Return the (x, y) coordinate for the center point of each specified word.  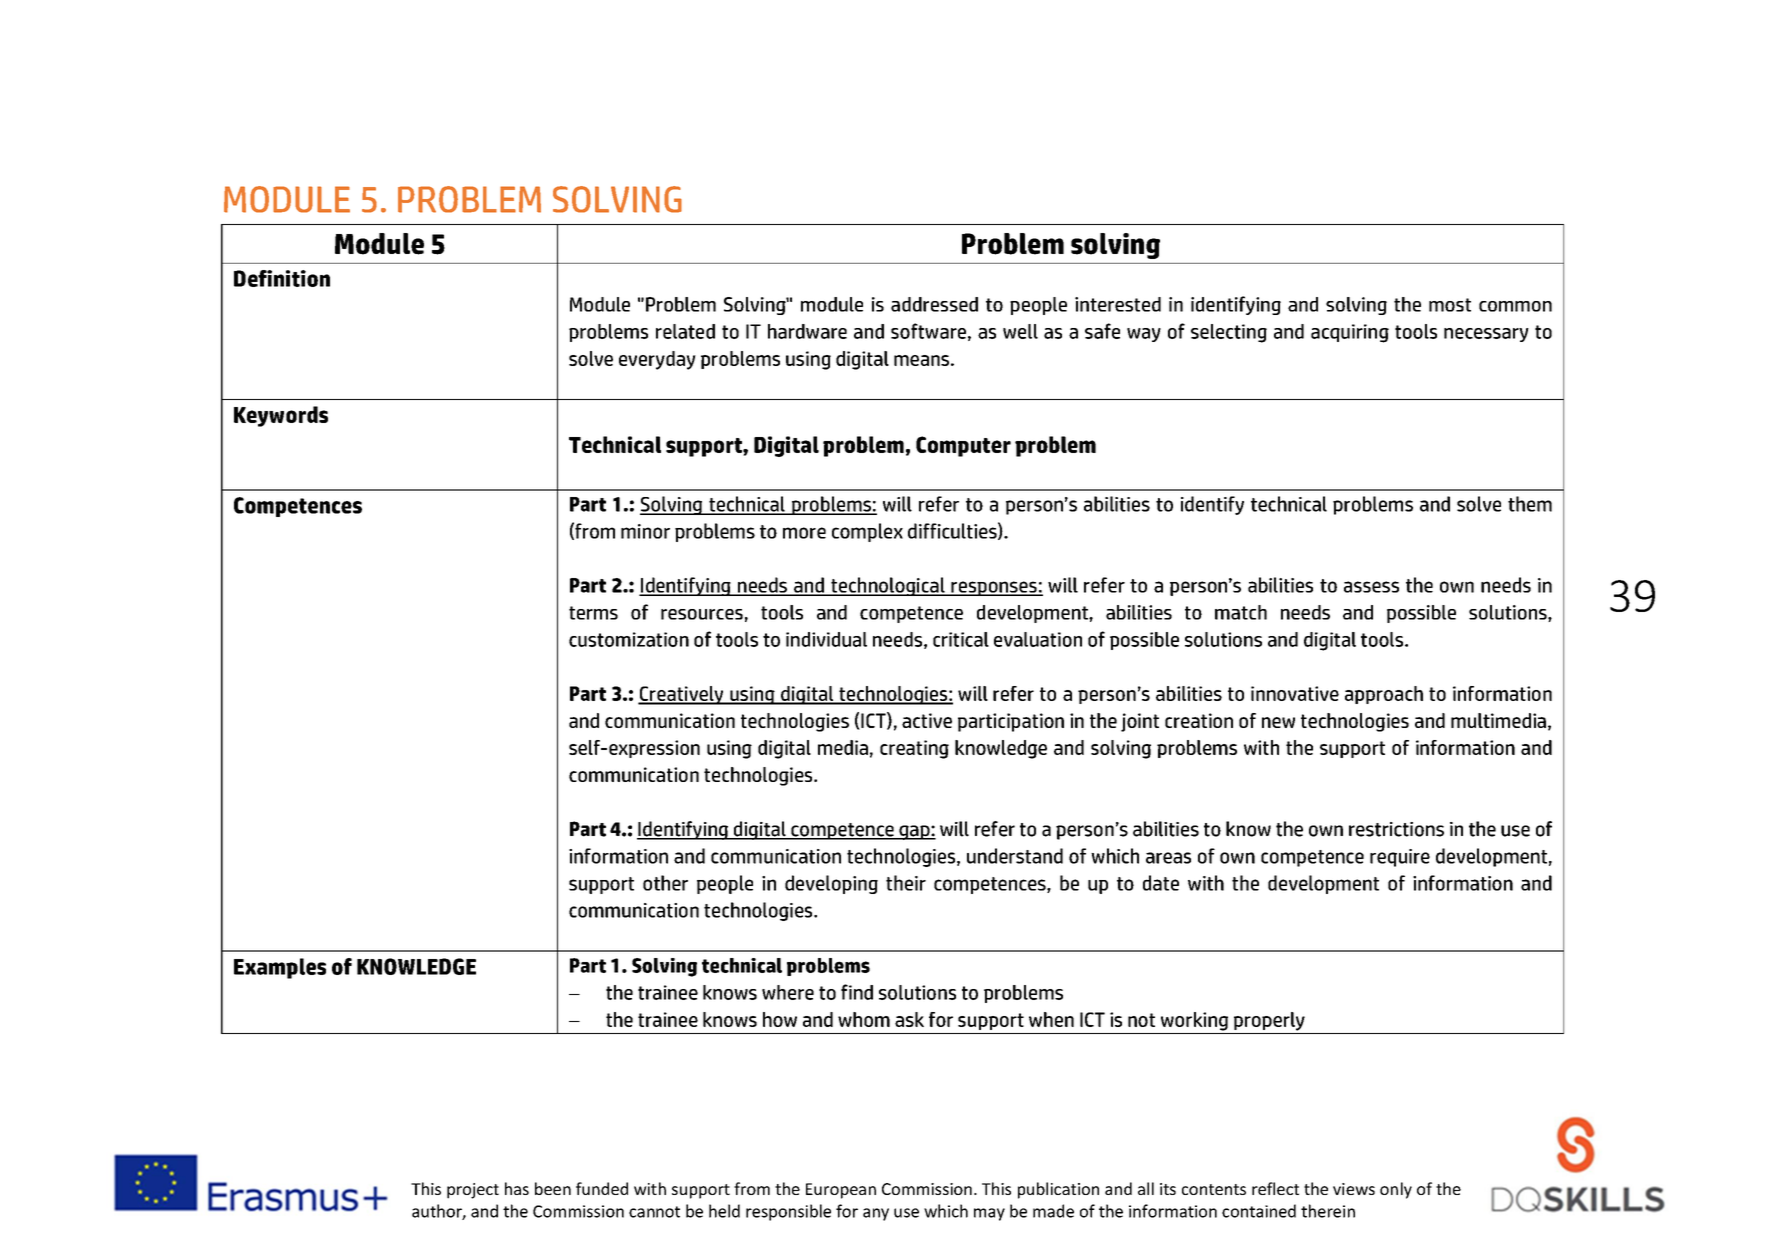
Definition (282, 278)
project (473, 1191)
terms (593, 613)
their (906, 883)
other (665, 883)
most (1450, 305)
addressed (934, 304)
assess (1371, 587)
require (1400, 858)
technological (888, 586)
